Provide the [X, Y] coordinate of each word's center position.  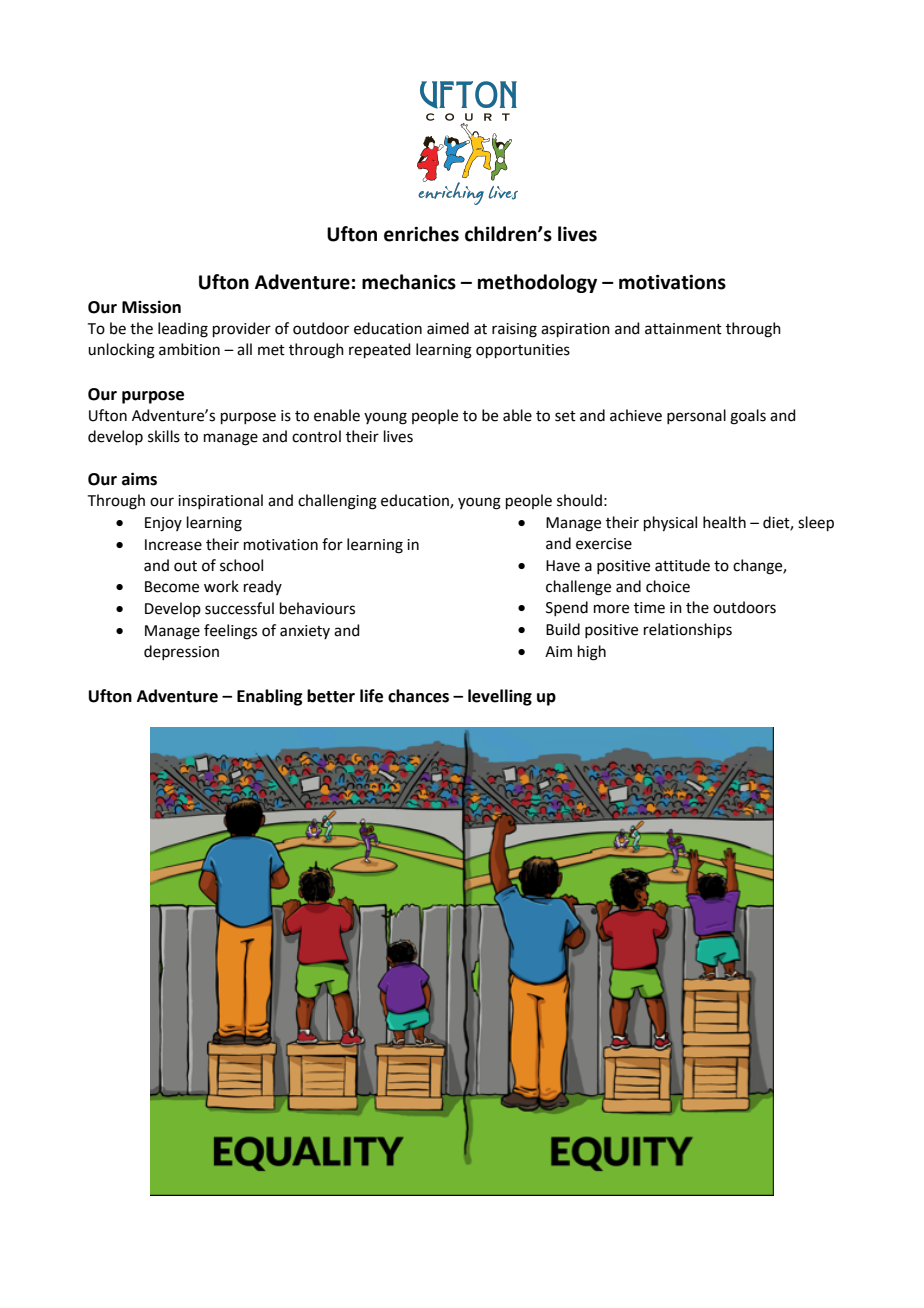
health [724, 522]
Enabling [270, 697]
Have [563, 566]
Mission [151, 307]
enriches [421, 234]
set [565, 416]
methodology [537, 283]
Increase [173, 545]
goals [748, 417]
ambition [189, 349]
